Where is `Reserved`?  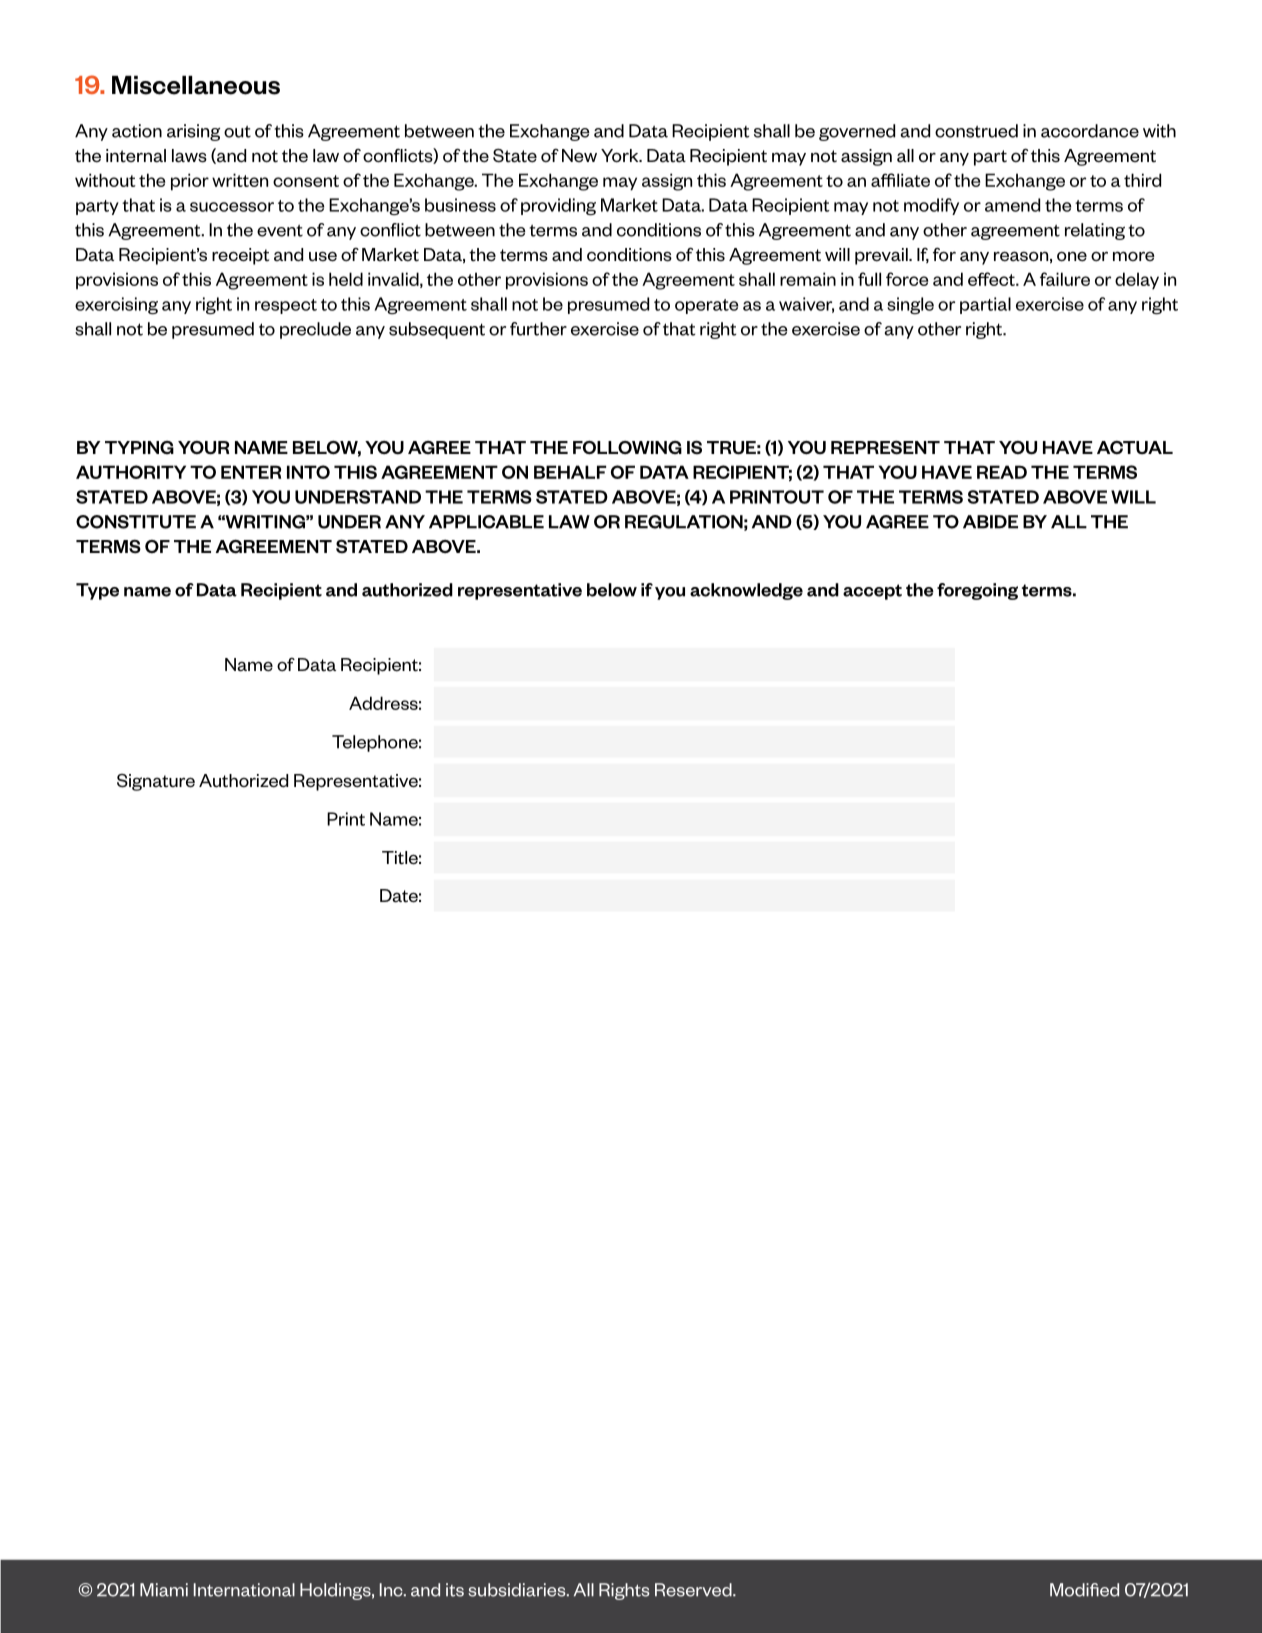 Reserved is located at coordinates (694, 1590).
